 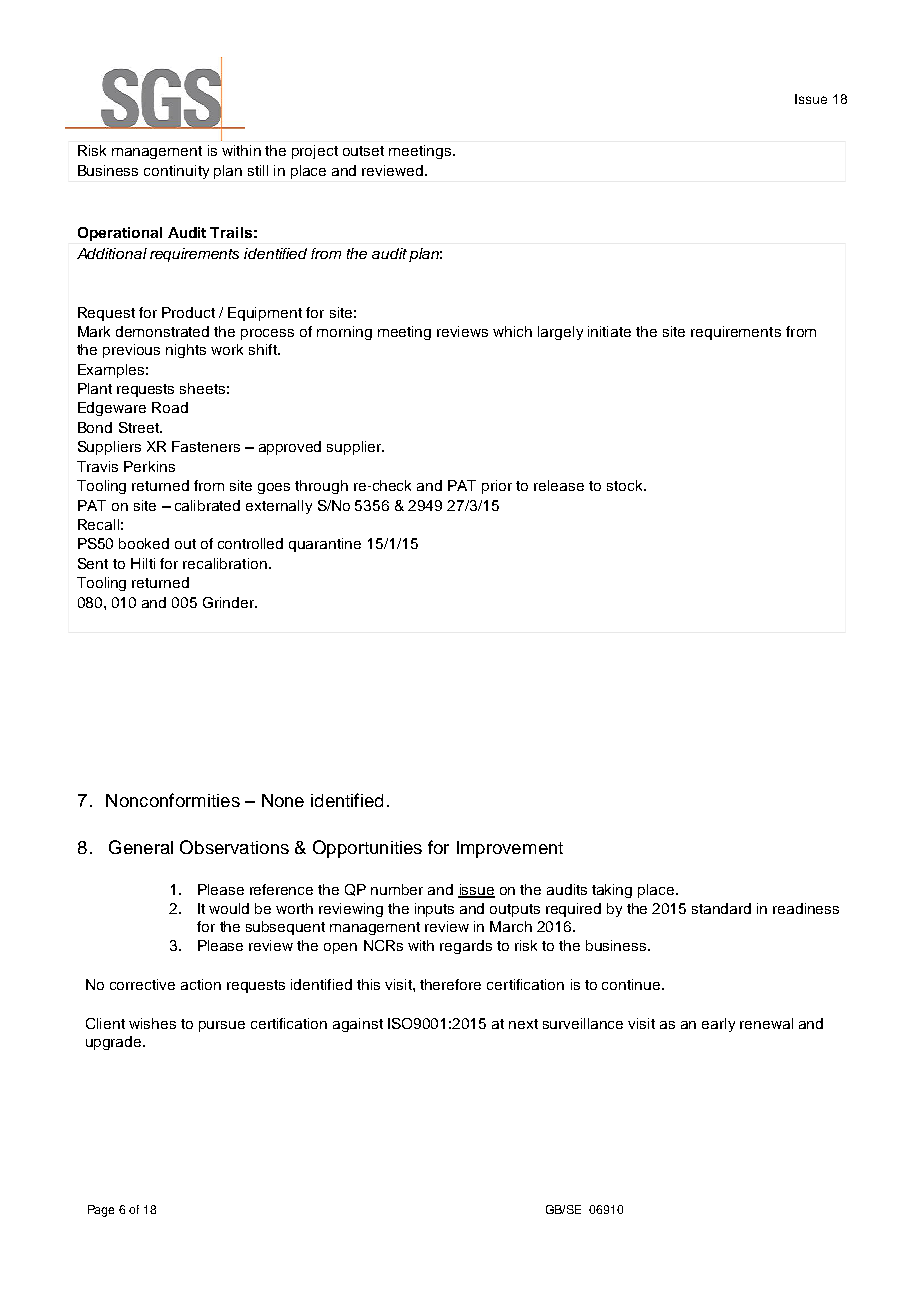 What do you see at coordinates (176, 172) in the screenshot?
I see `continuity` at bounding box center [176, 172].
